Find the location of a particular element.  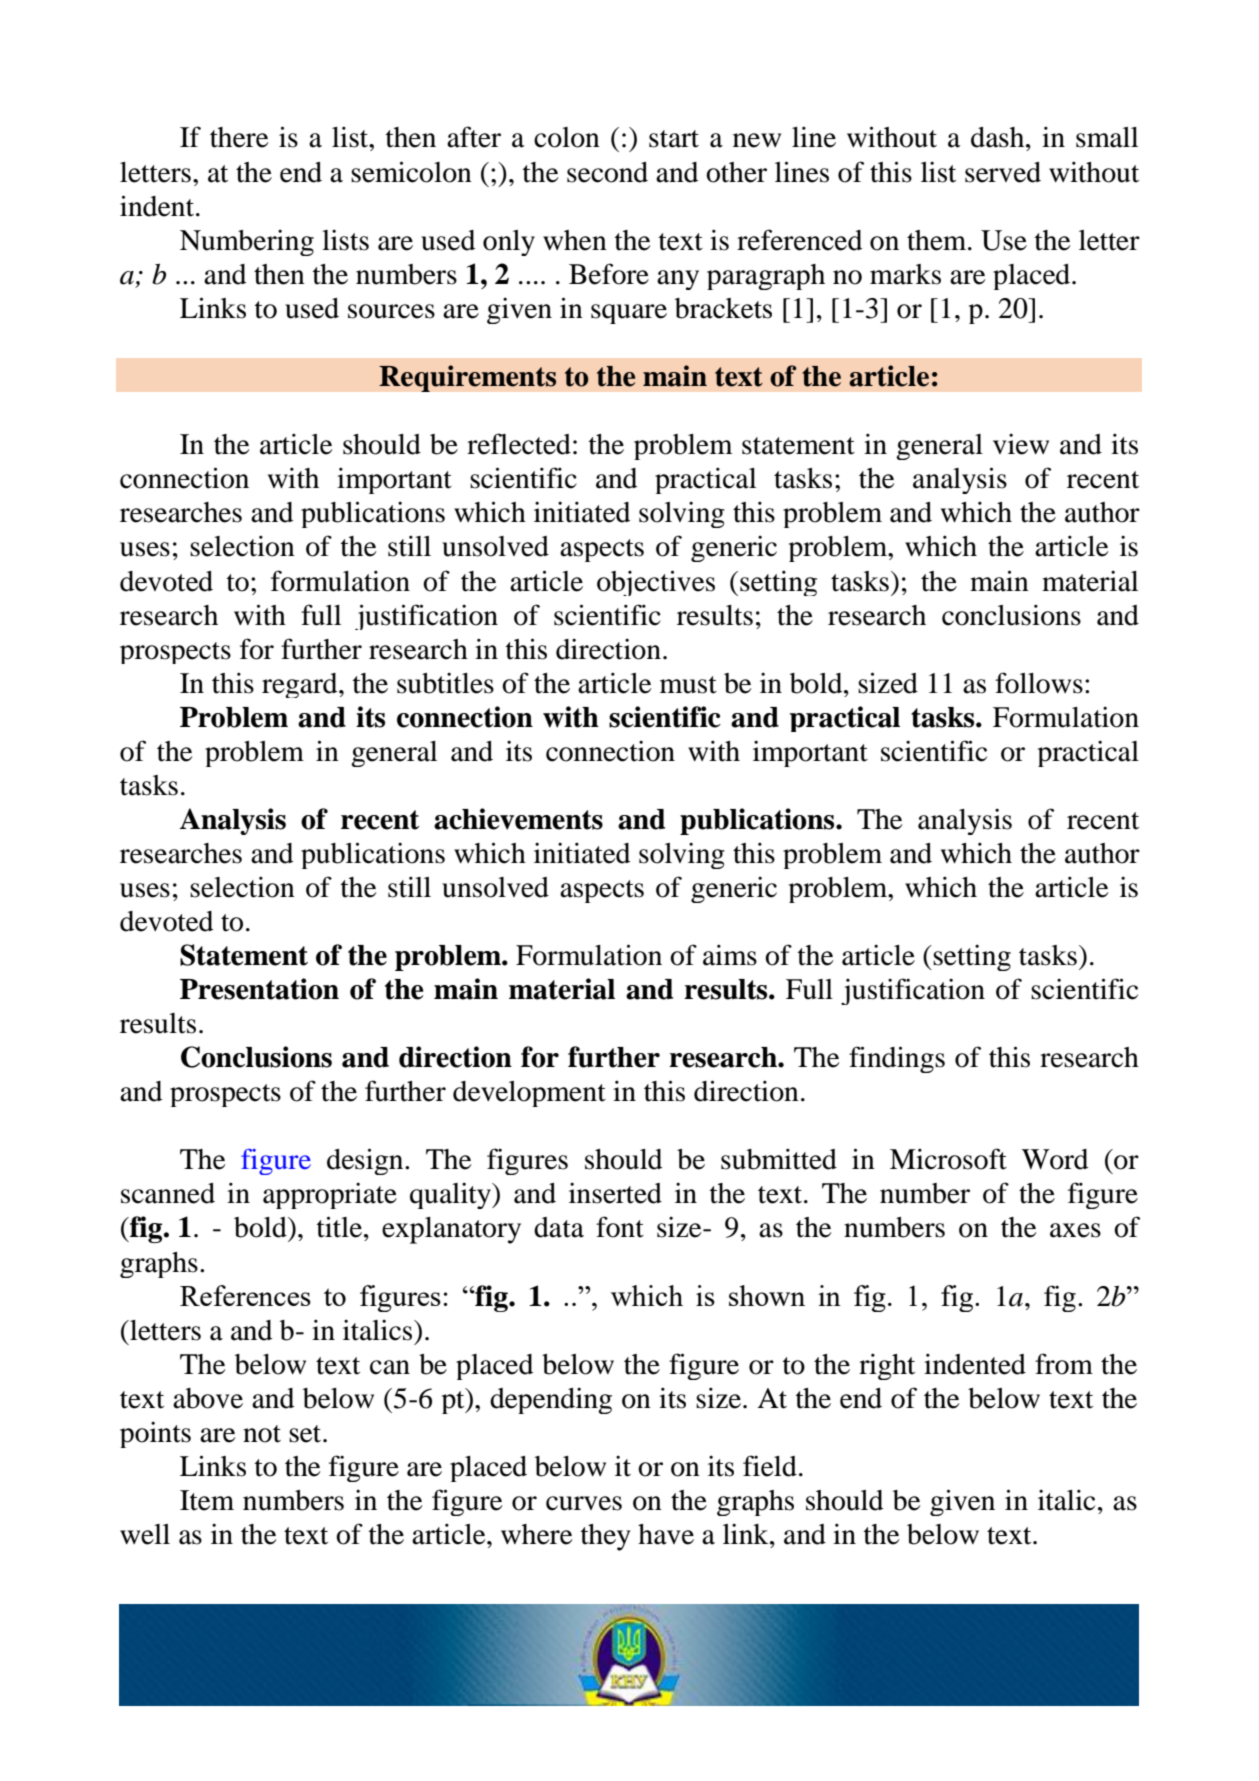

follows is located at coordinates (1039, 683).
